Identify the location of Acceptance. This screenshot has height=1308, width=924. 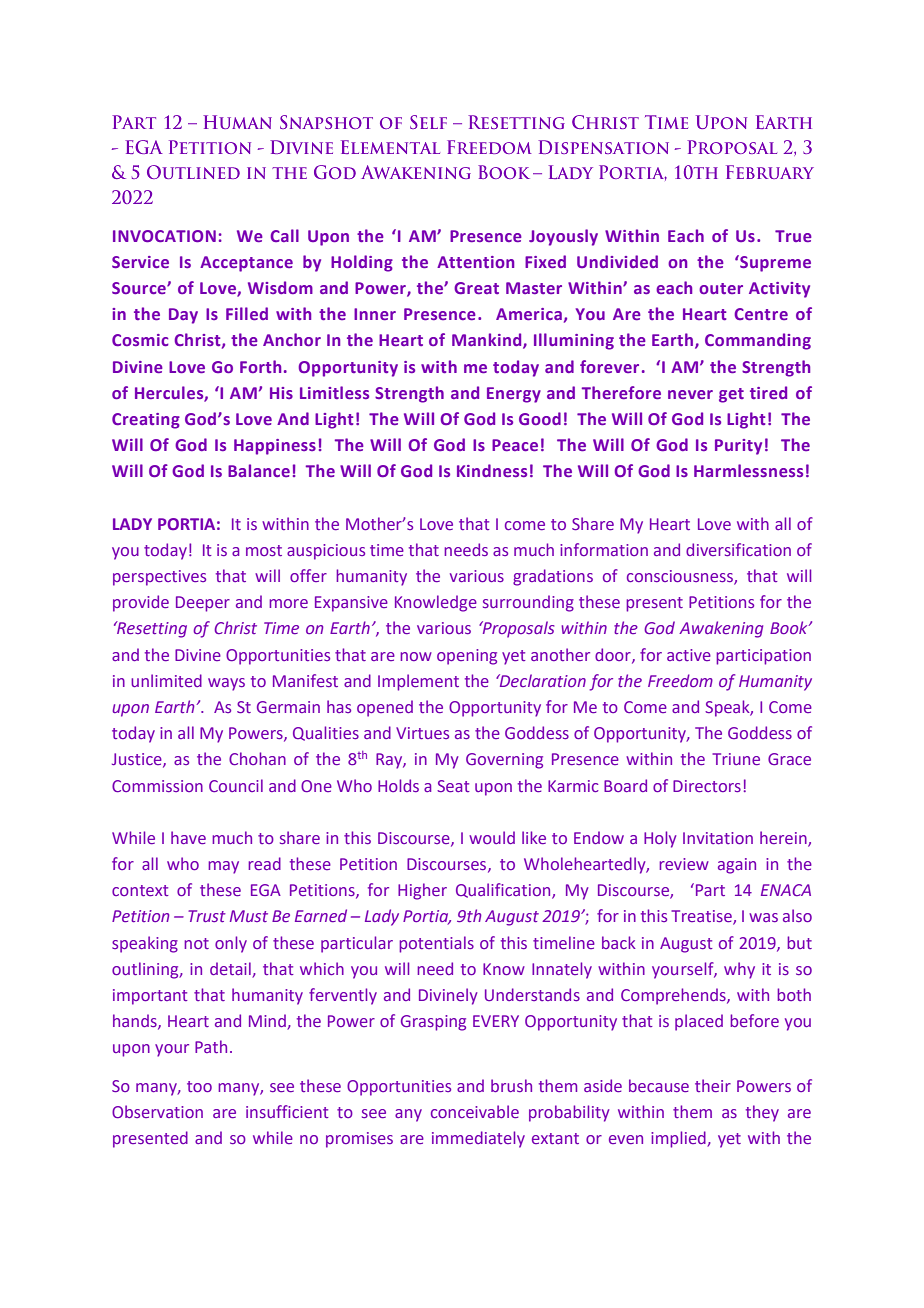
(246, 264).
